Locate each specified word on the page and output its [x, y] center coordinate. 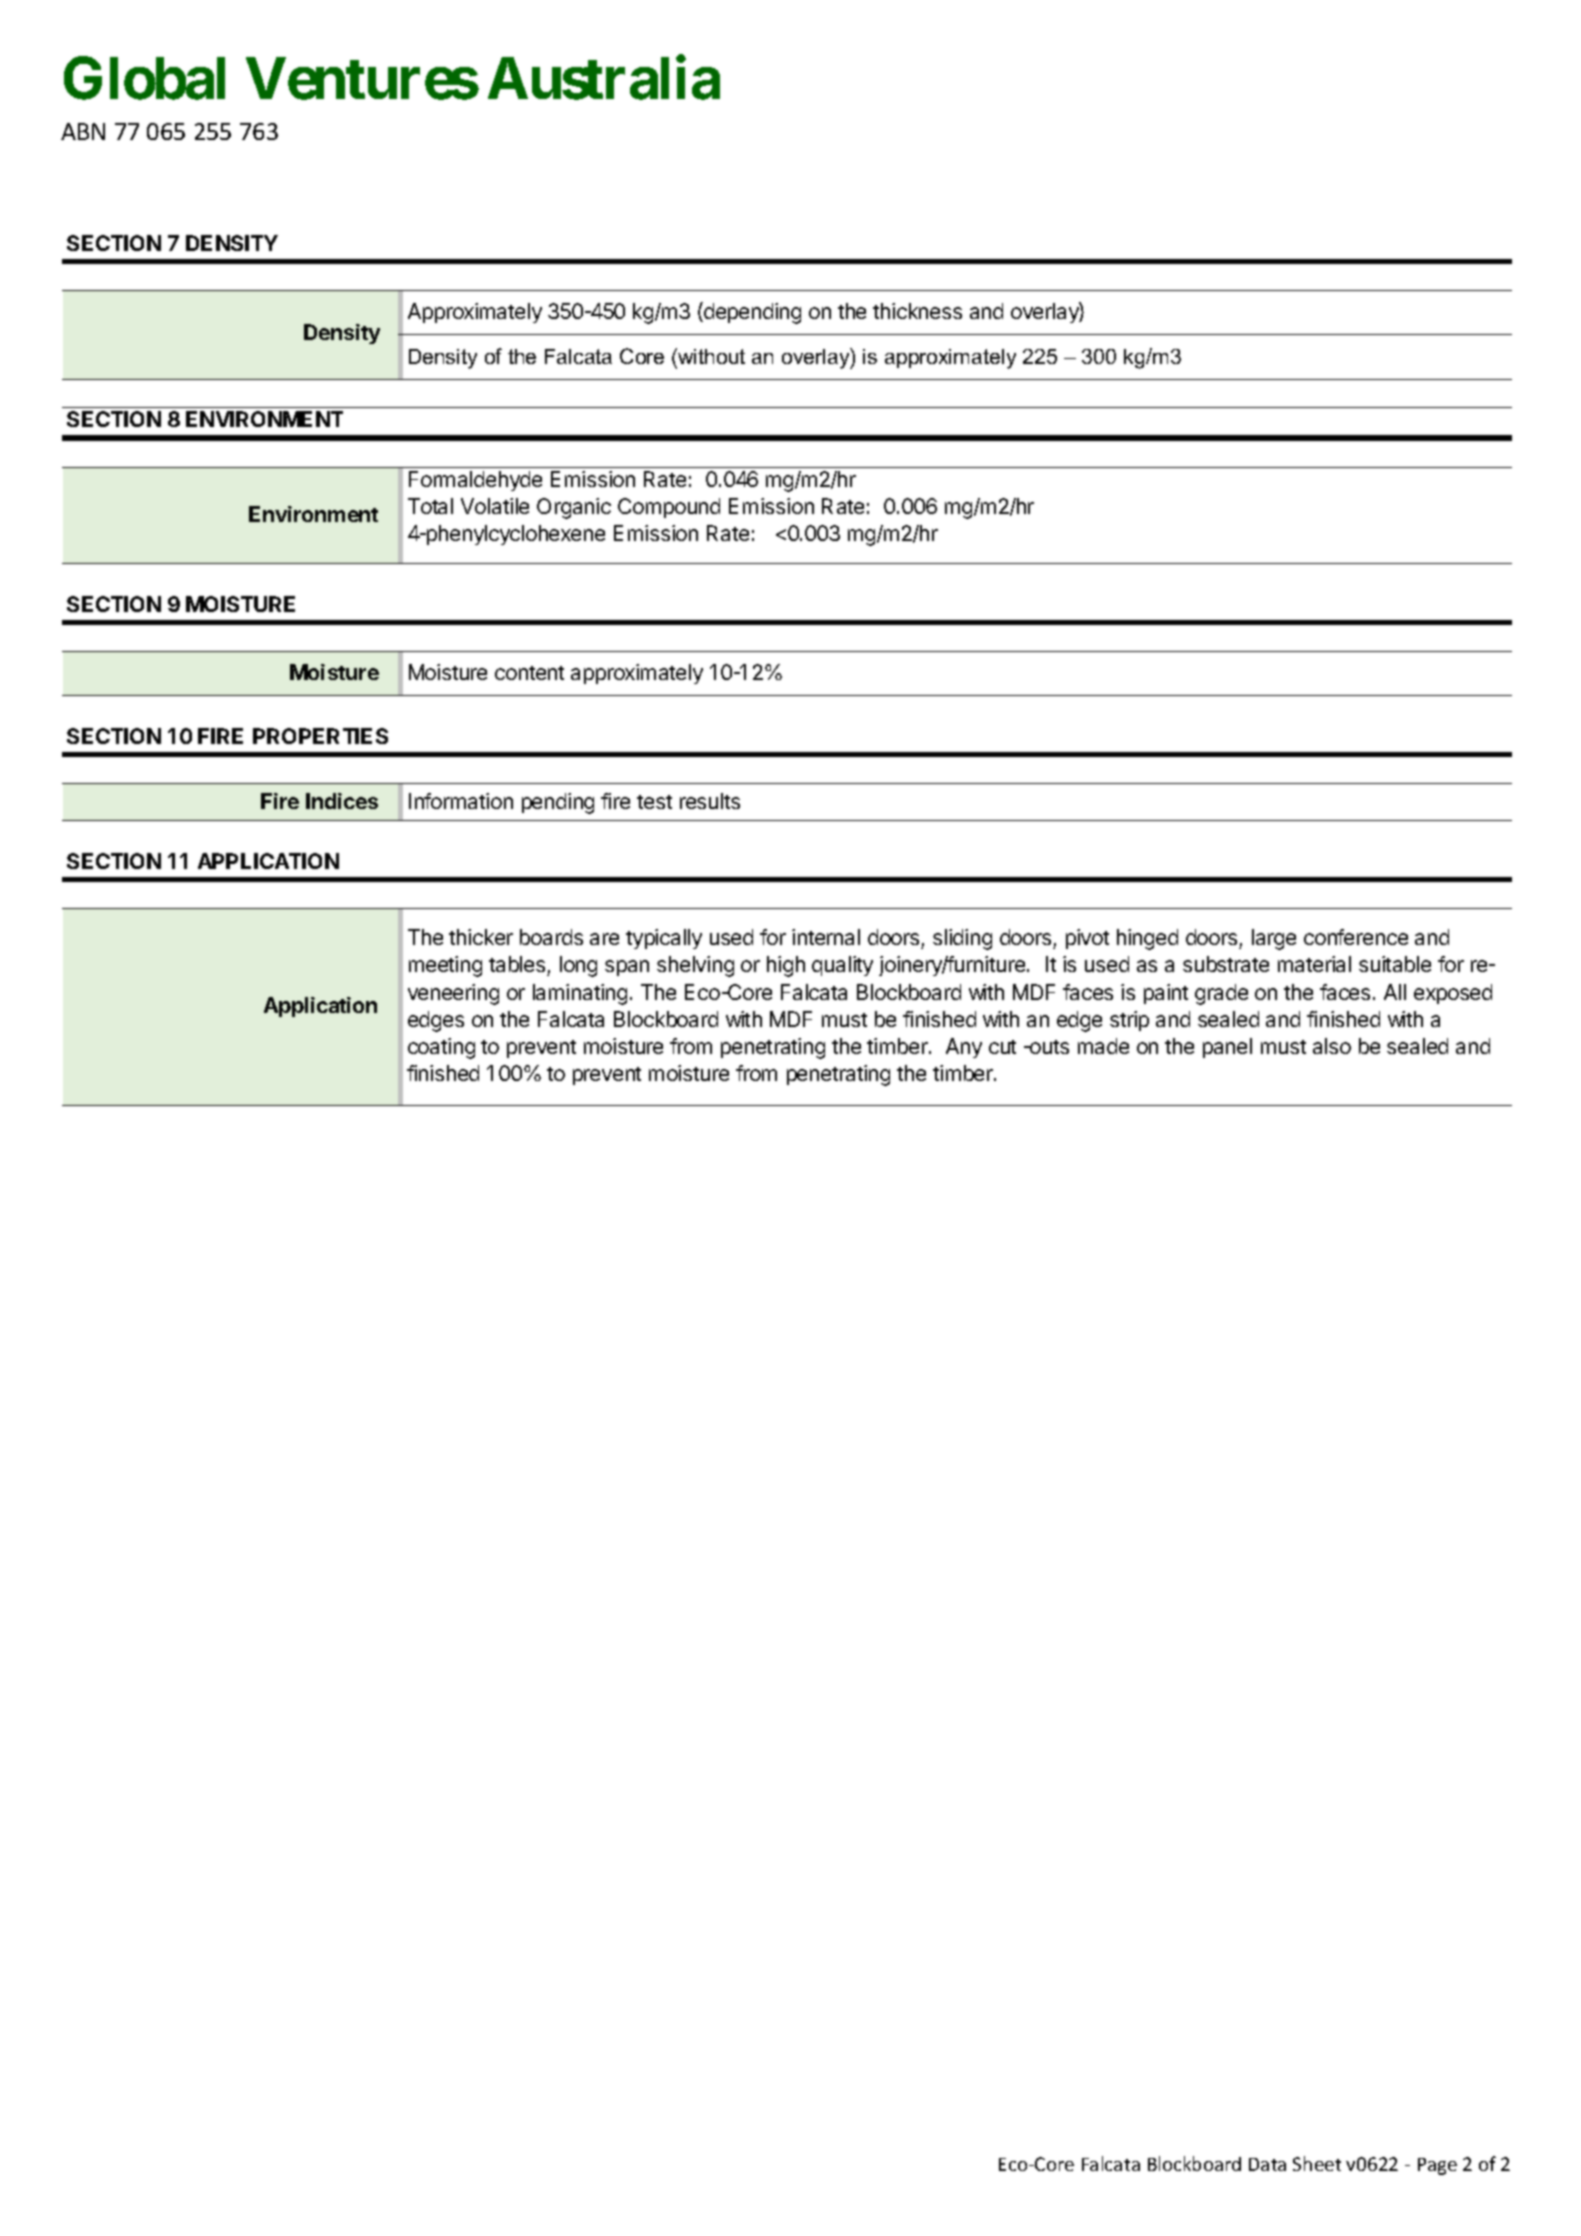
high [786, 966]
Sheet [1317, 2163]
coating [441, 1048]
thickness [917, 311]
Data [1267, 2164]
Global [144, 78]
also [1332, 1046]
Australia [604, 78]
